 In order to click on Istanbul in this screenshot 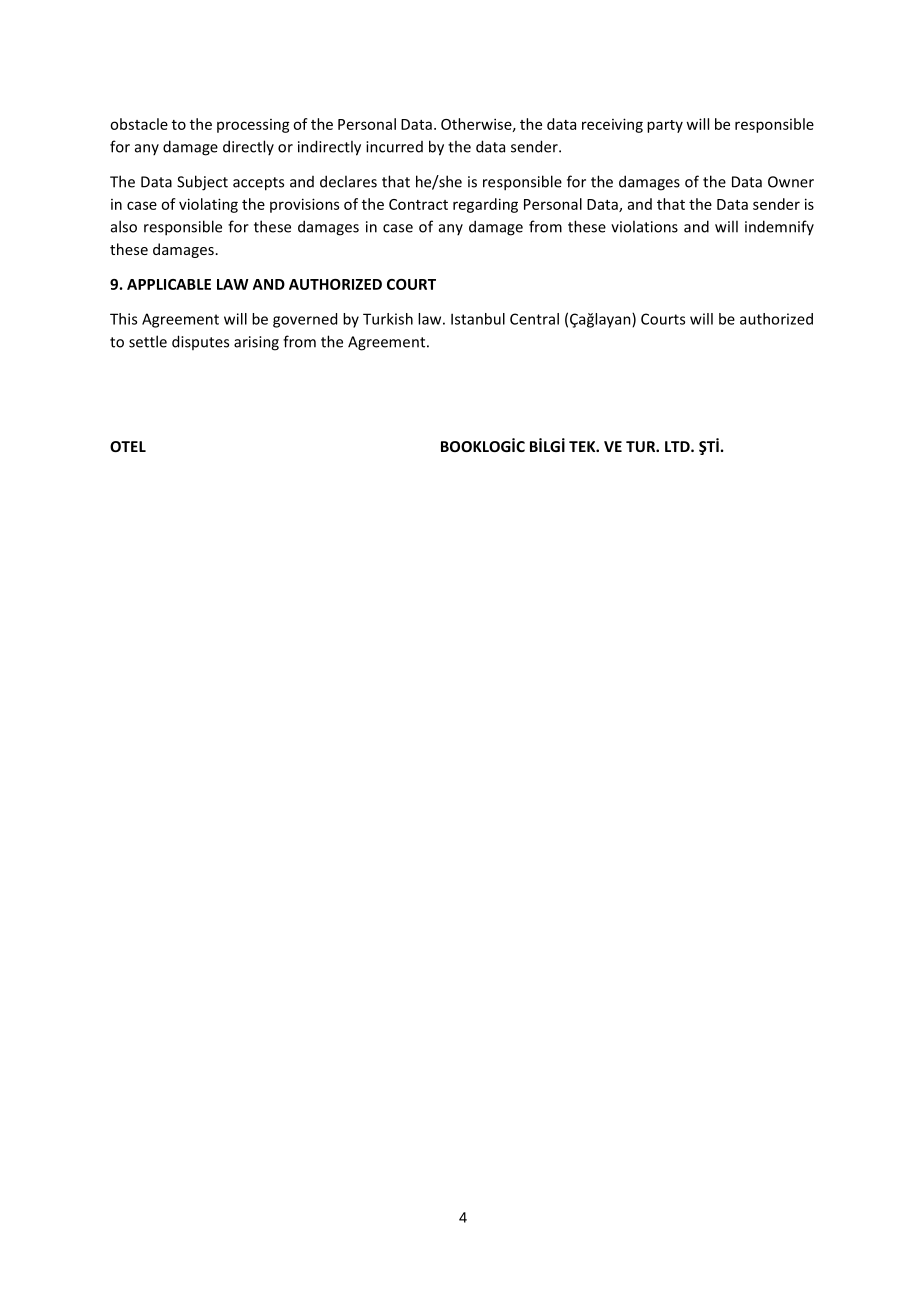, I will do `click(478, 319)`.
